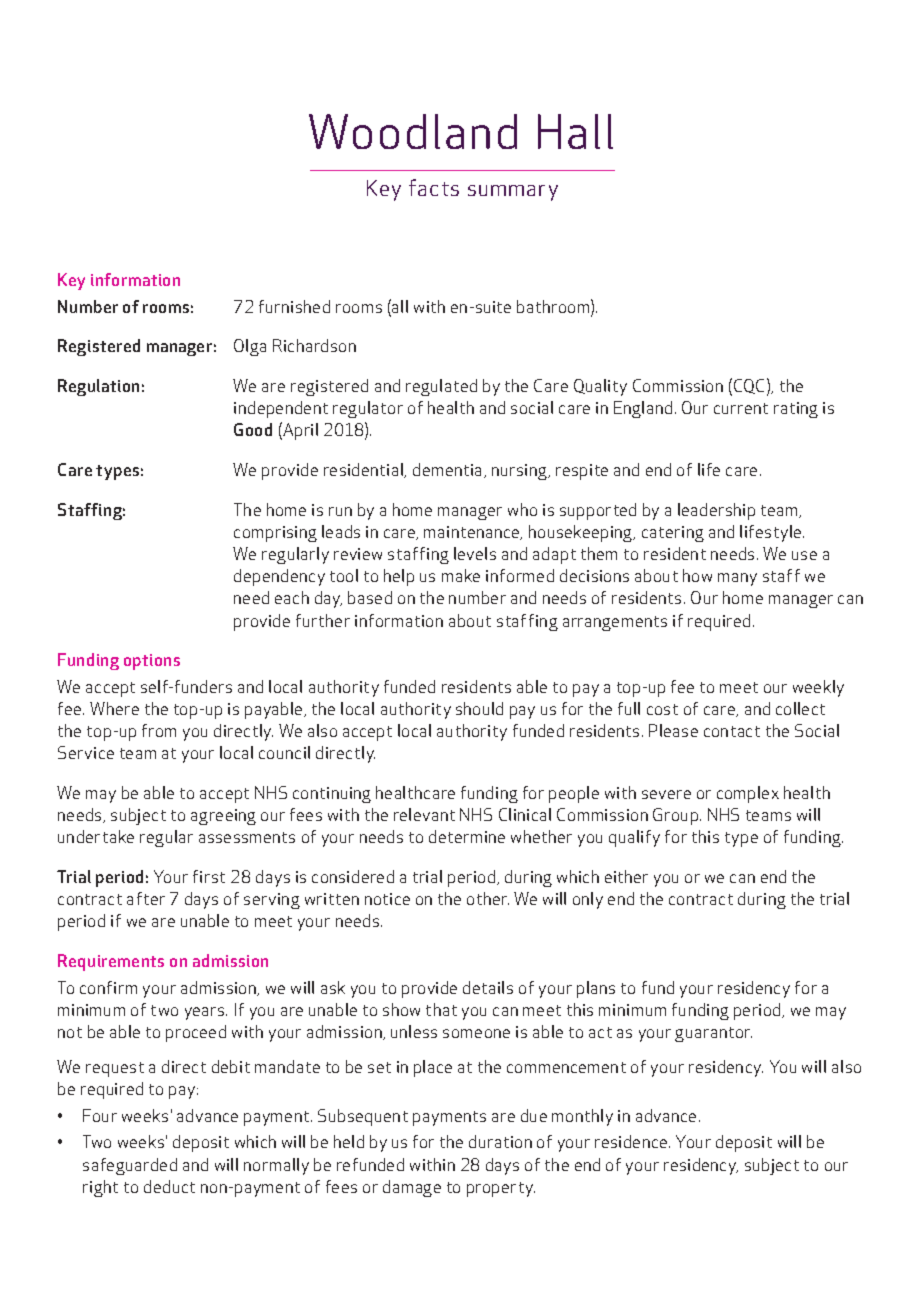 The height and width of the document is (1308, 924). I want to click on Hall, so click(575, 131).
